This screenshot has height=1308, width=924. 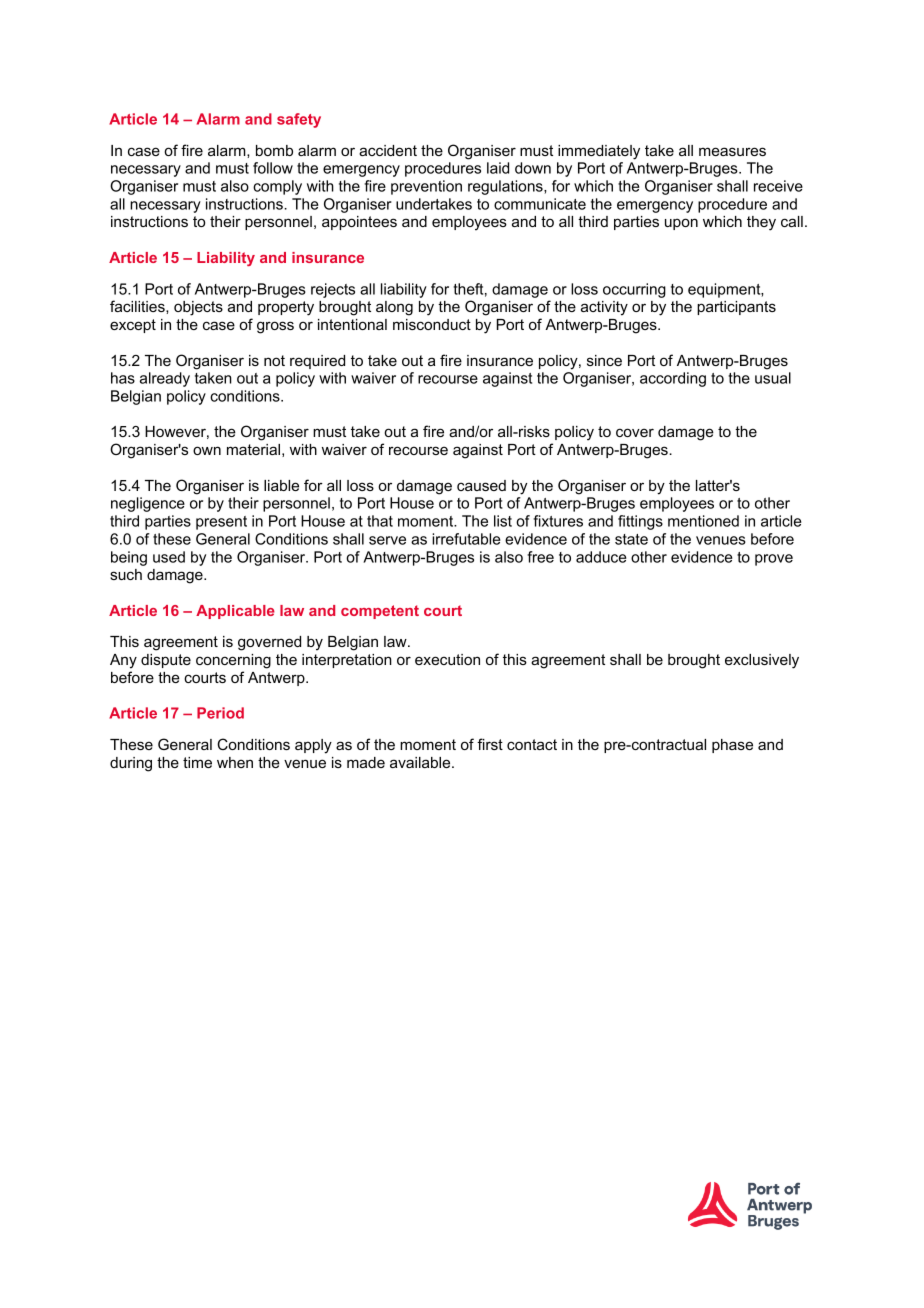 I want to click on laid, so click(x=498, y=168).
